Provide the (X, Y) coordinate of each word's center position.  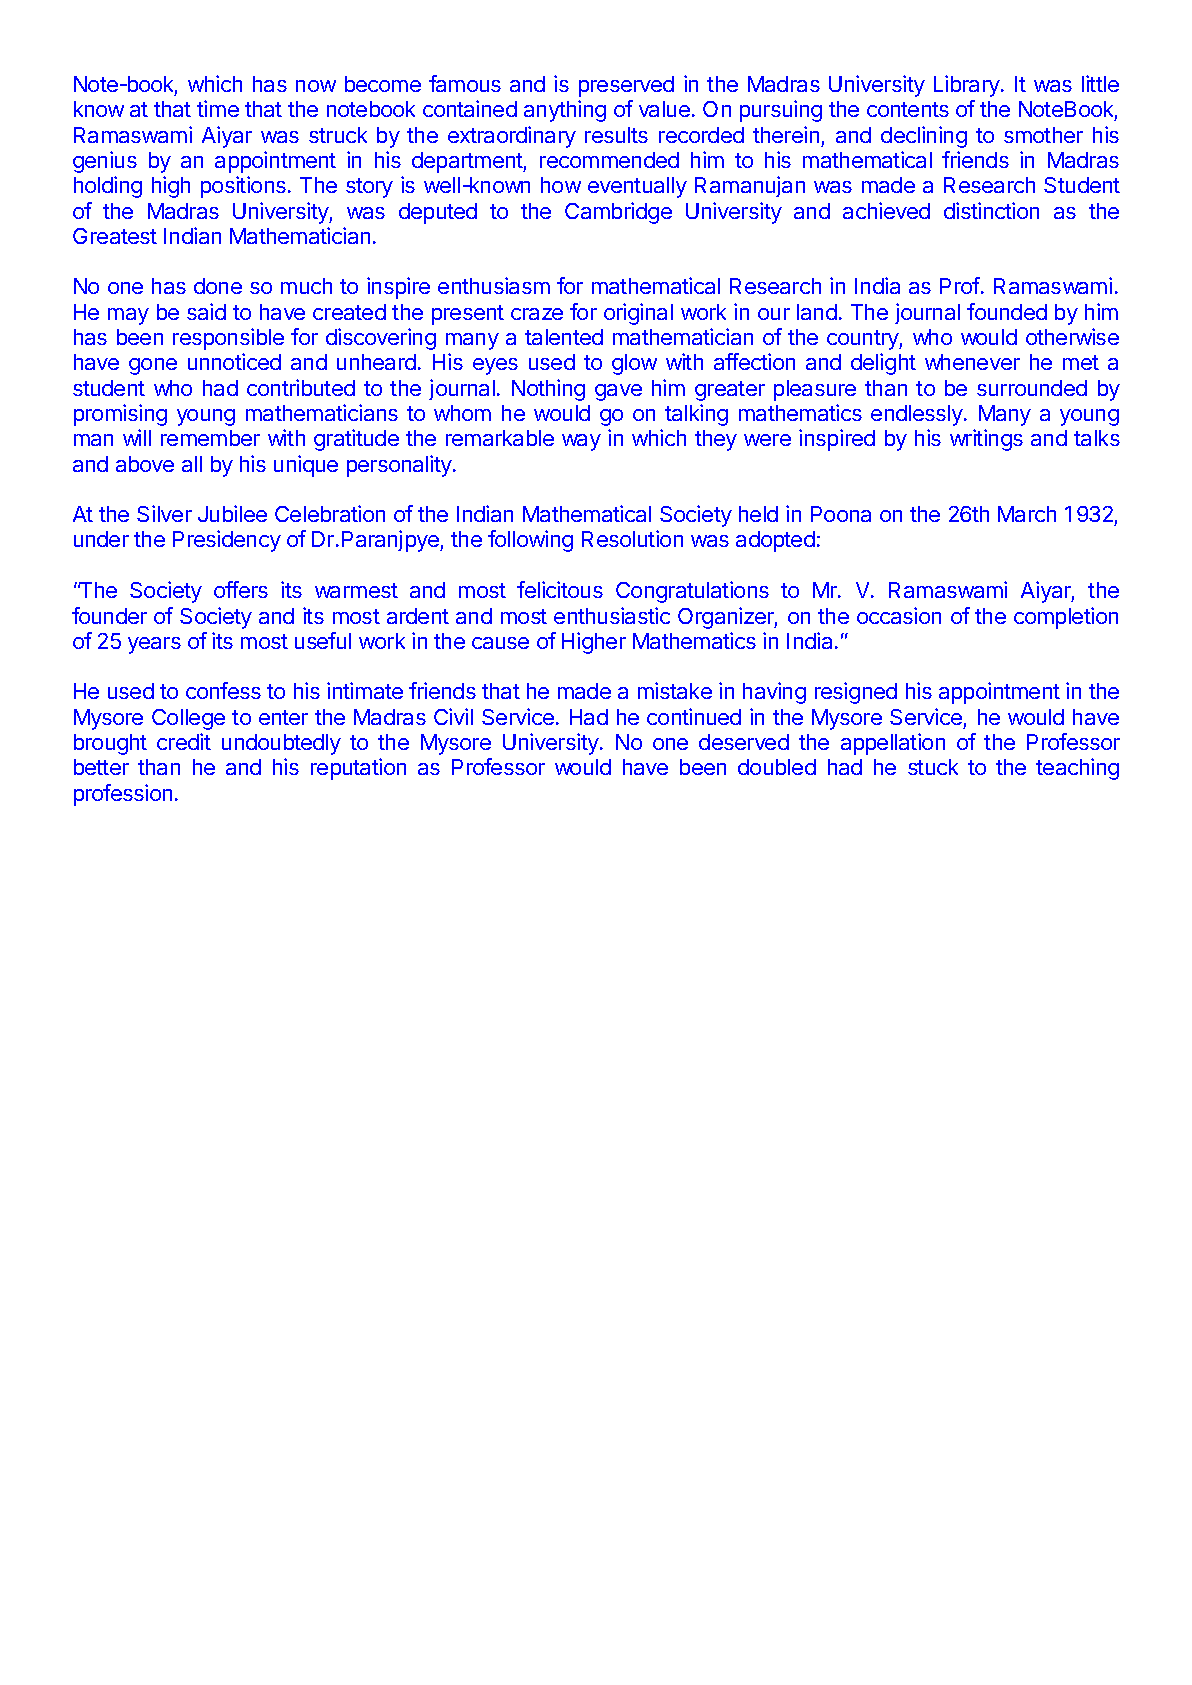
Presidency (227, 541)
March (1027, 514)
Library (968, 86)
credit (184, 741)
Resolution (632, 538)
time (218, 108)
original (638, 314)
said (206, 311)
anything (565, 111)
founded (1007, 311)
